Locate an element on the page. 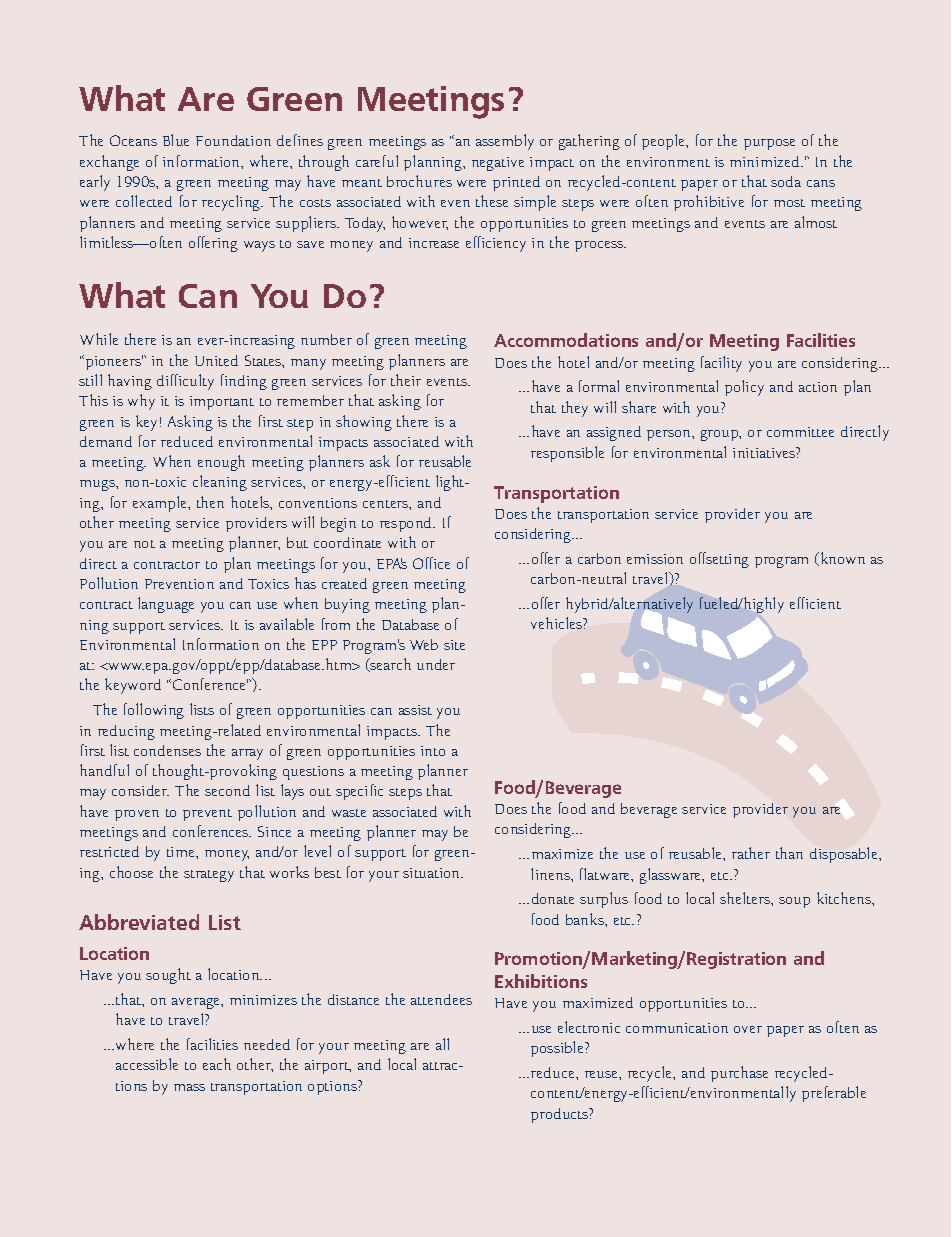 The width and height of the image is (952, 1237). Blue is located at coordinates (176, 140).
